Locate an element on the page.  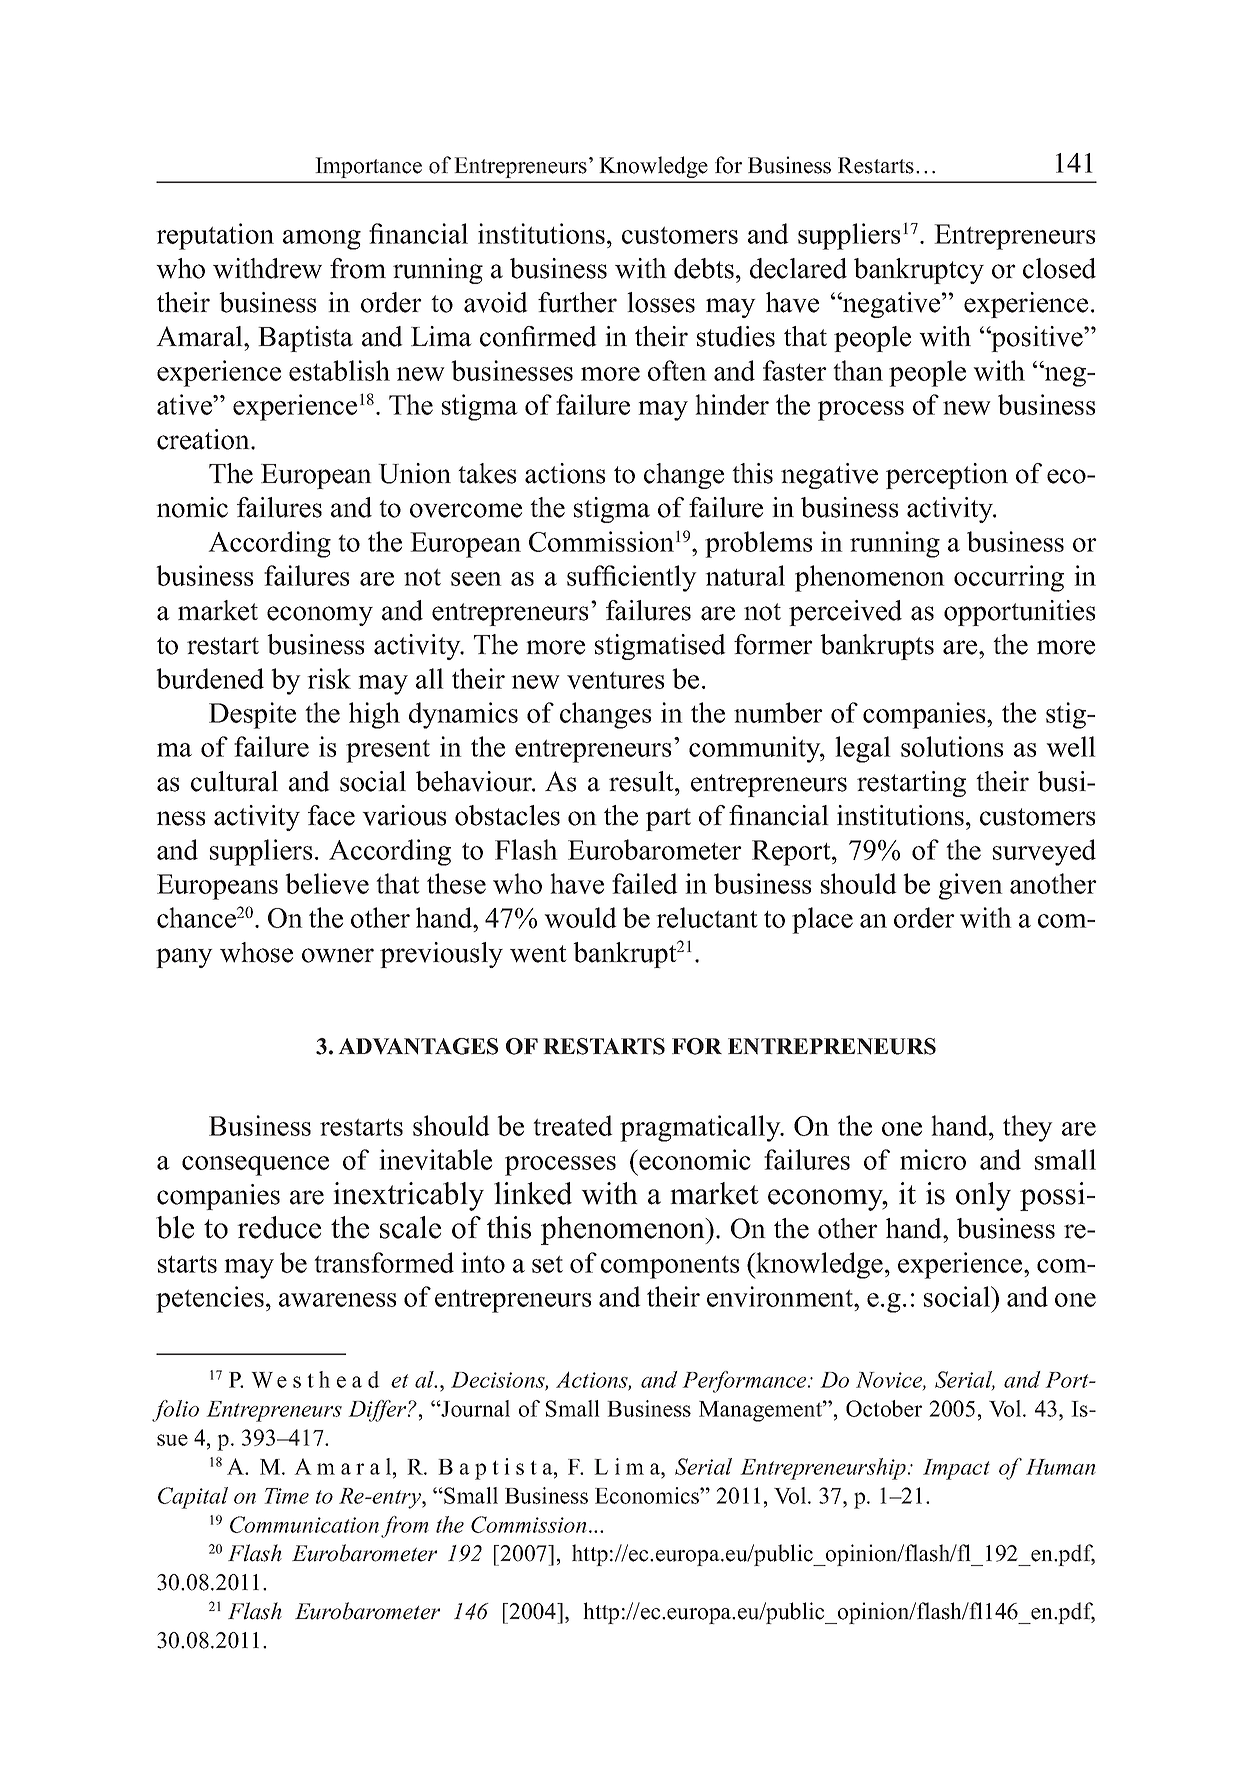
Performance is located at coordinates (745, 1382).
